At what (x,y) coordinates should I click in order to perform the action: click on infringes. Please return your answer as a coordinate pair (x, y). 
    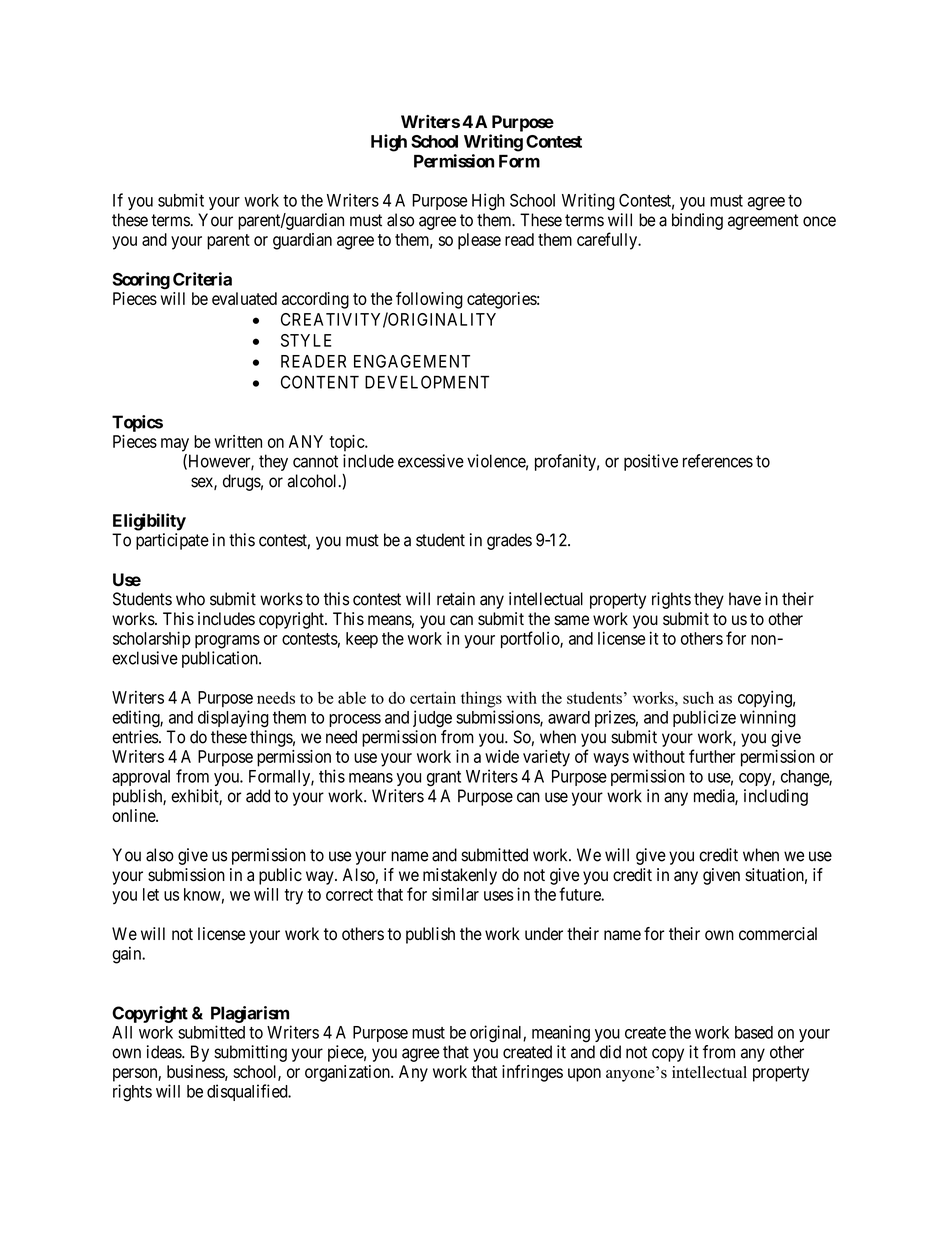
    Looking at the image, I should click on (532, 1073).
